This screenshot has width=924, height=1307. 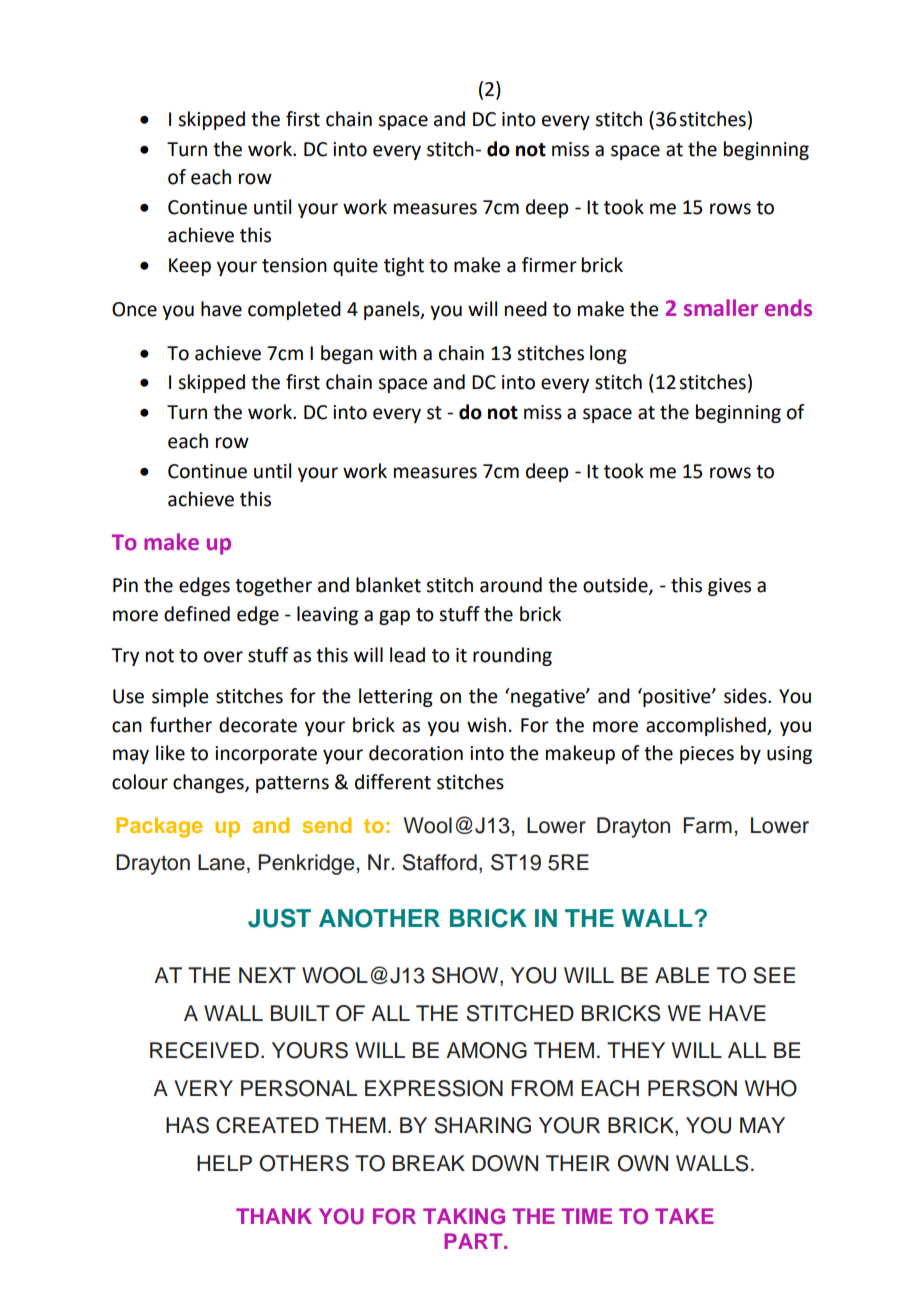 I want to click on smaller, so click(x=721, y=308).
